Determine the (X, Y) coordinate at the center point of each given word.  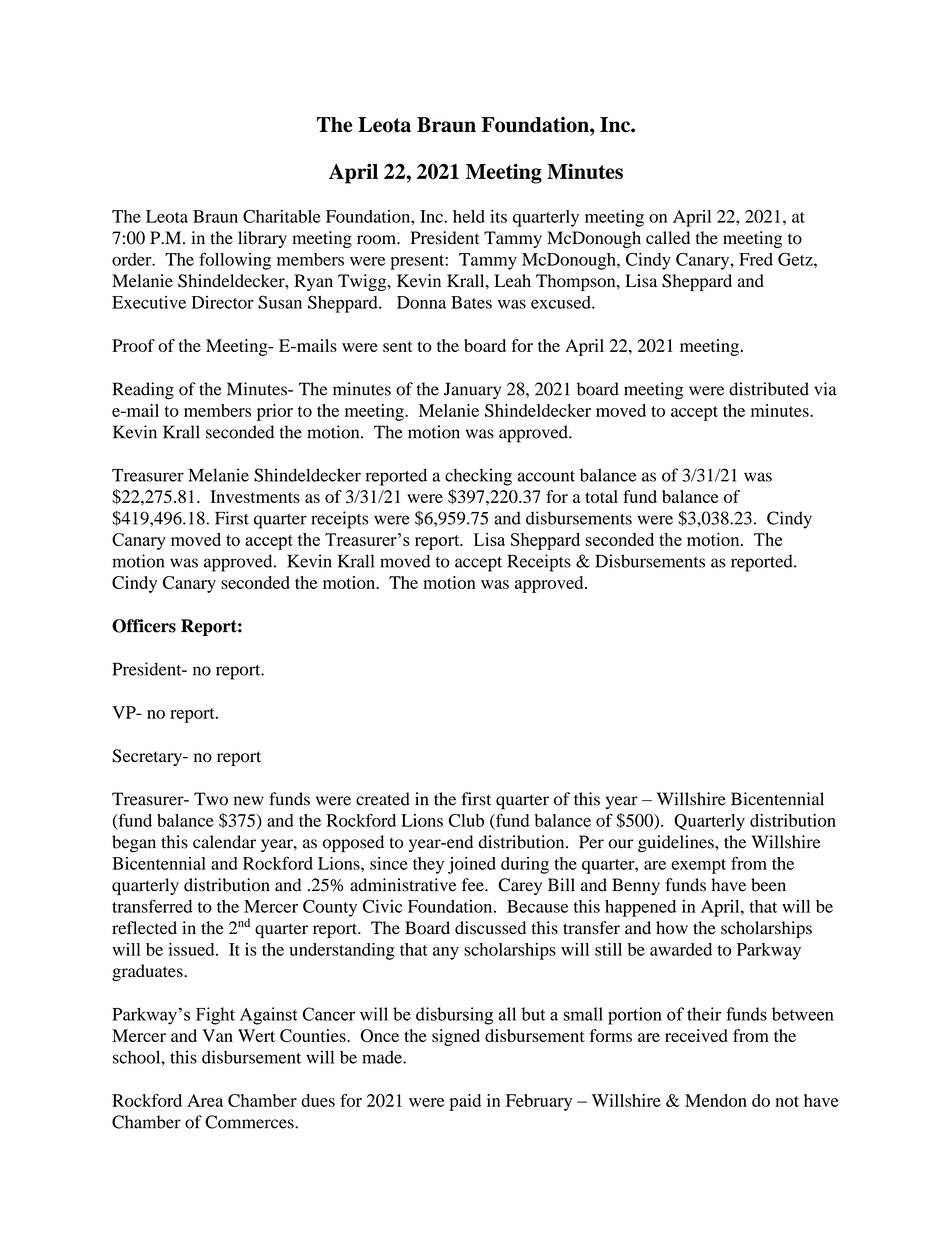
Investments (255, 496)
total (601, 496)
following (235, 261)
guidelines (677, 844)
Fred (756, 259)
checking (478, 477)
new (249, 801)
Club (466, 820)
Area (205, 1100)
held (469, 216)
